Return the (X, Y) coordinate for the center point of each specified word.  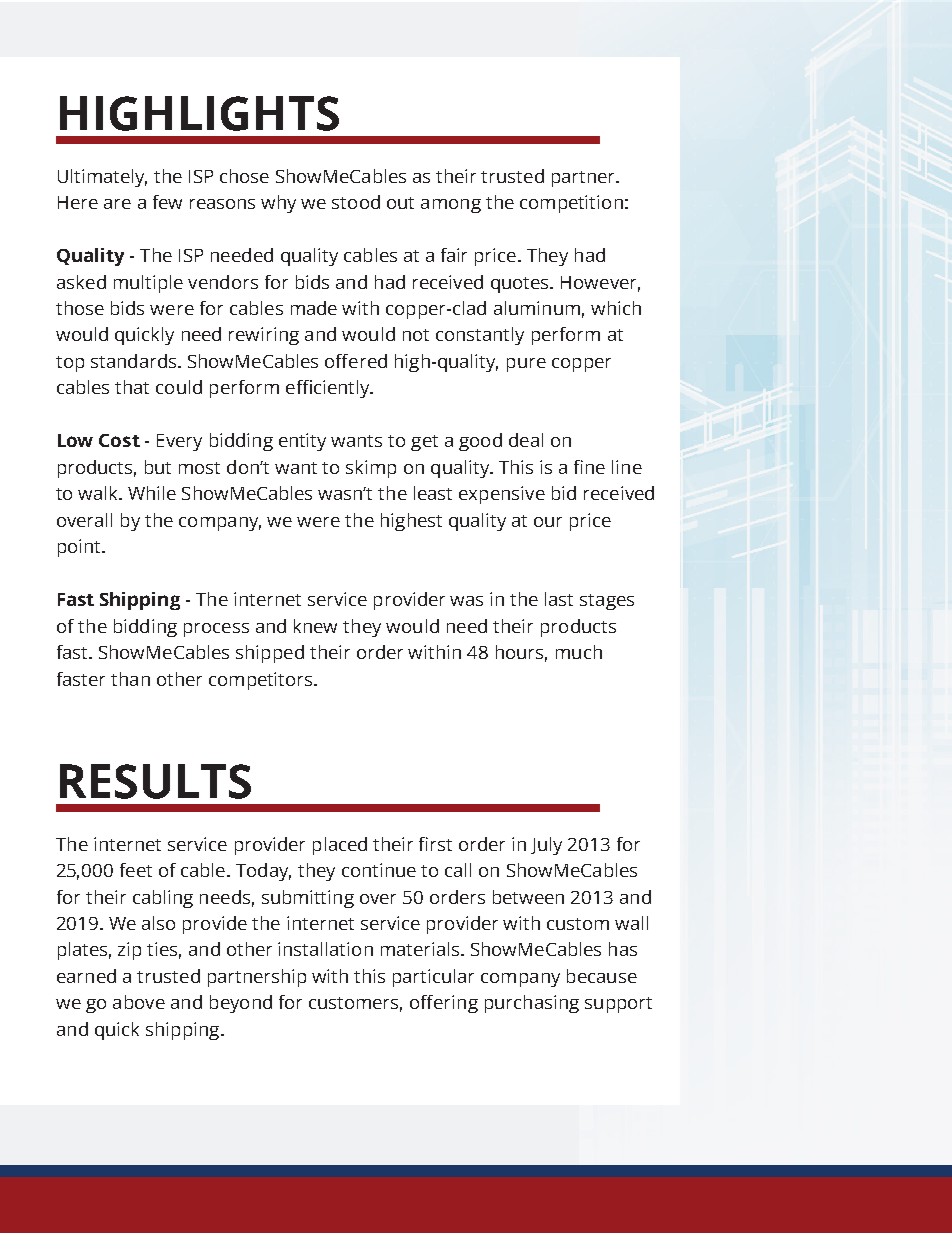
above (139, 1002)
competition (571, 204)
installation (325, 949)
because (602, 976)
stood (356, 202)
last (559, 599)
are (117, 204)
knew (315, 626)
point (81, 548)
